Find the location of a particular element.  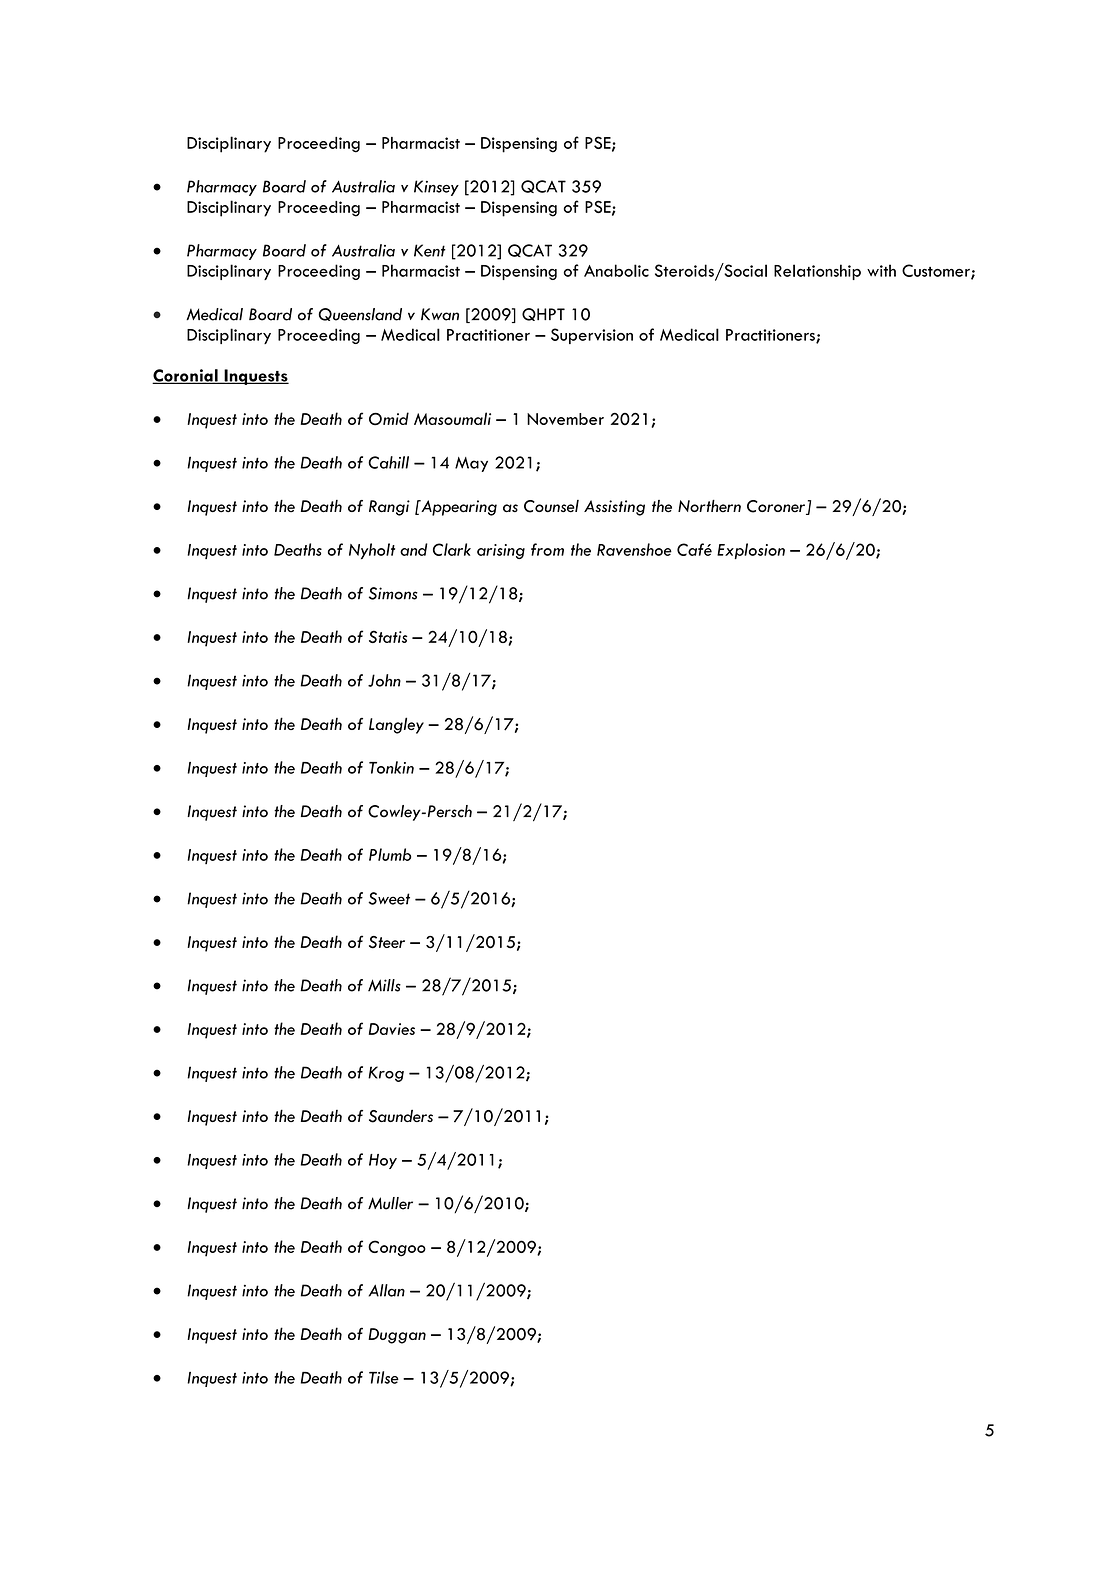

Duggan is located at coordinates (397, 1336).
